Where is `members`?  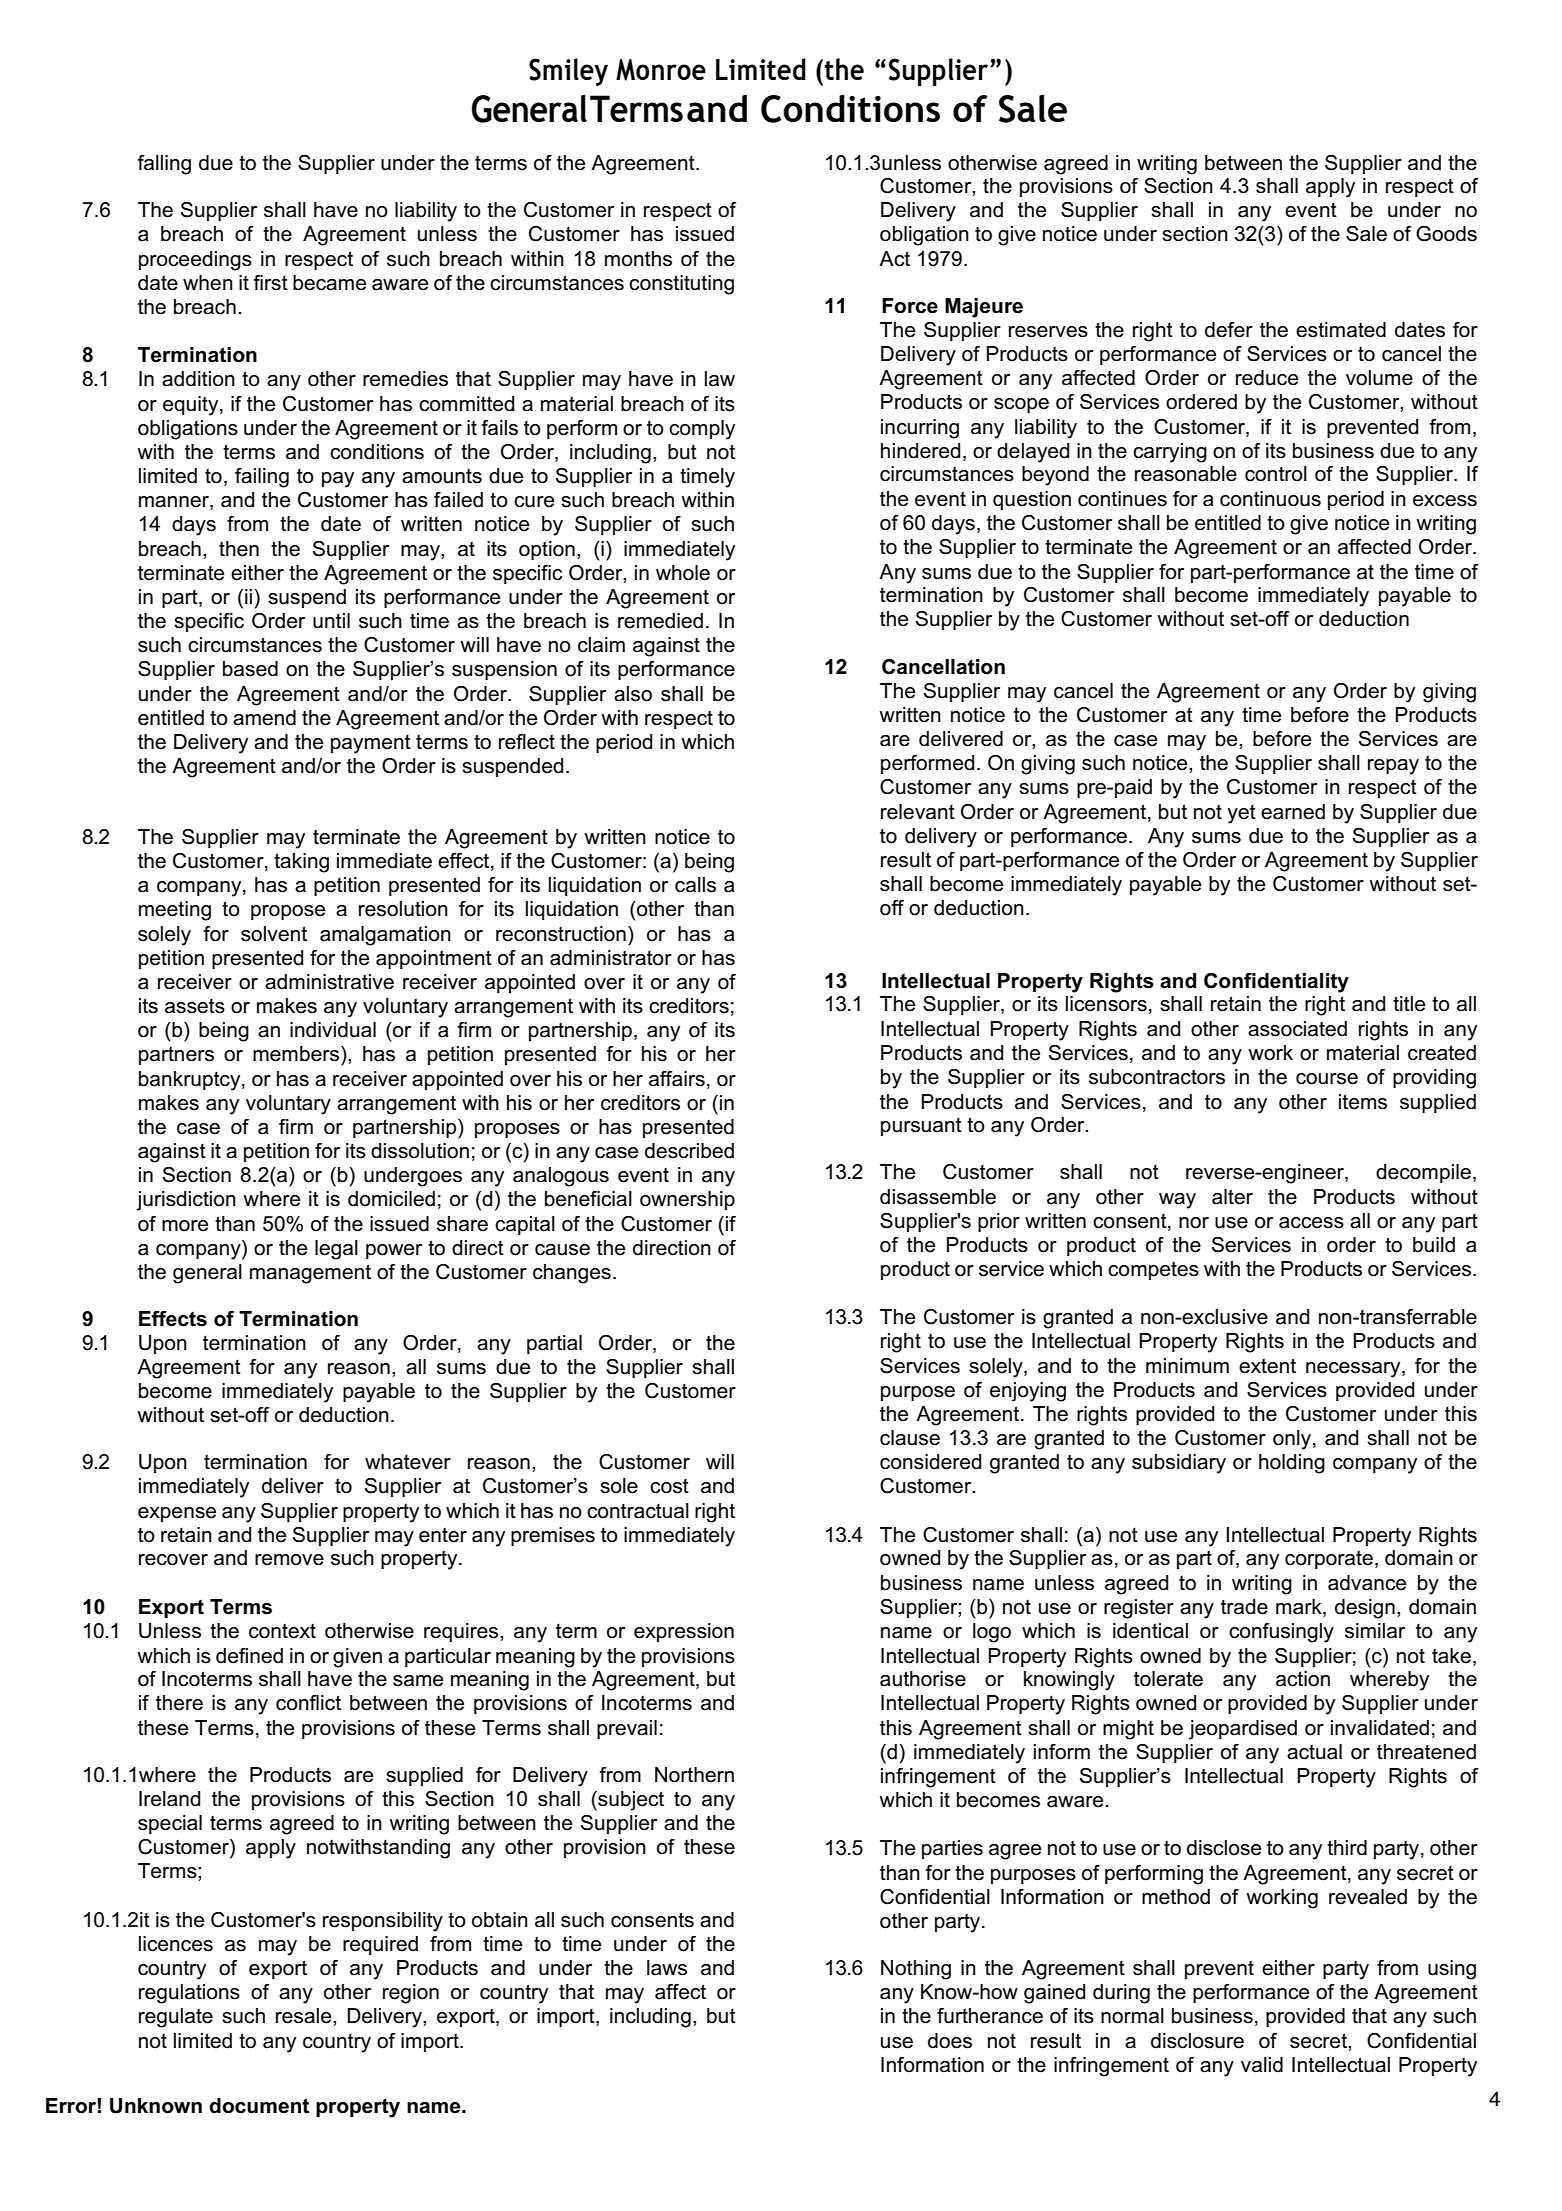
members is located at coordinates (297, 1054).
